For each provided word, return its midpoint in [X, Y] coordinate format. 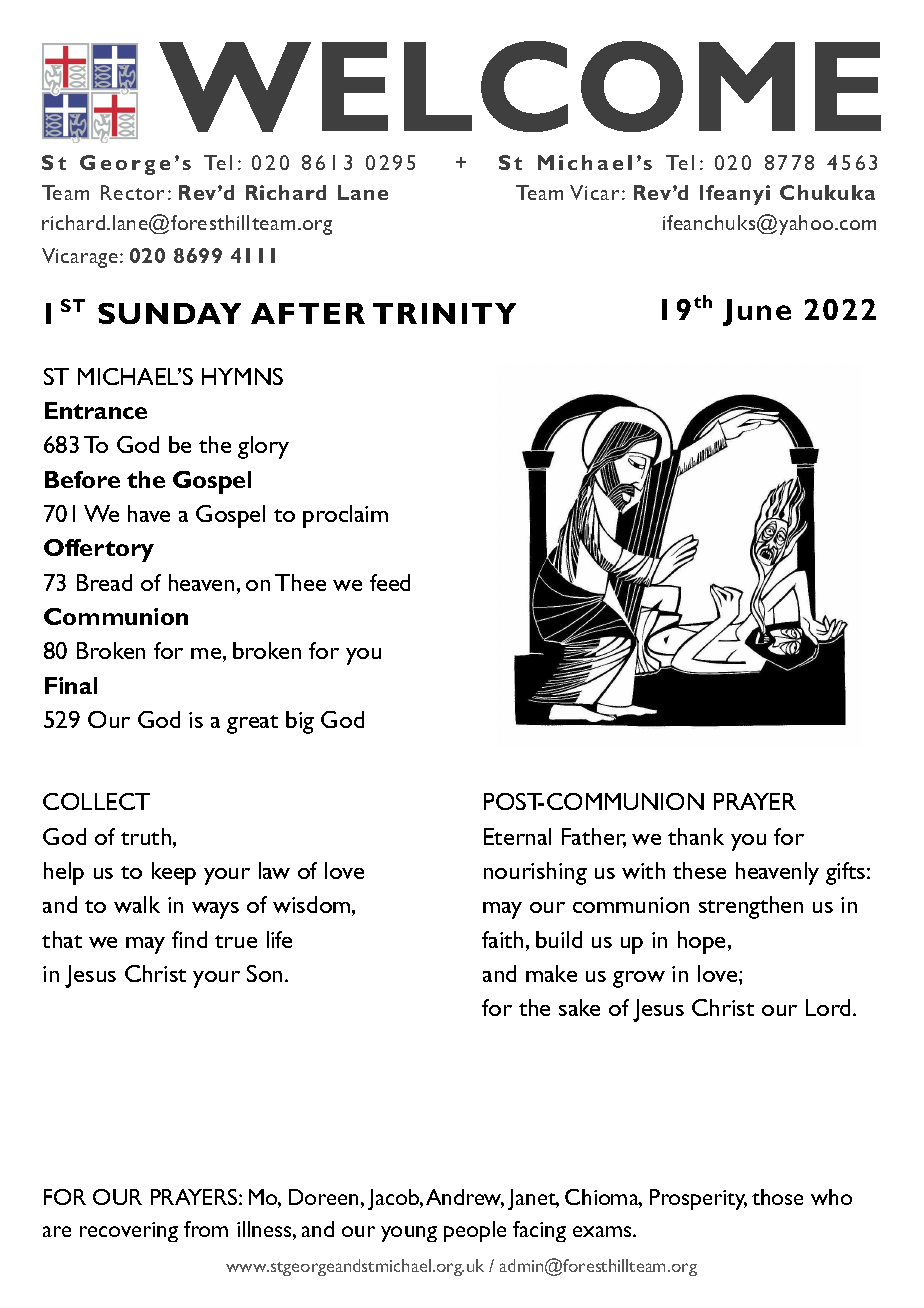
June [757, 312]
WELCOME [520, 86]
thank [696, 836]
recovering [129, 1232]
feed [390, 582]
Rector [132, 192]
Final [71, 685]
